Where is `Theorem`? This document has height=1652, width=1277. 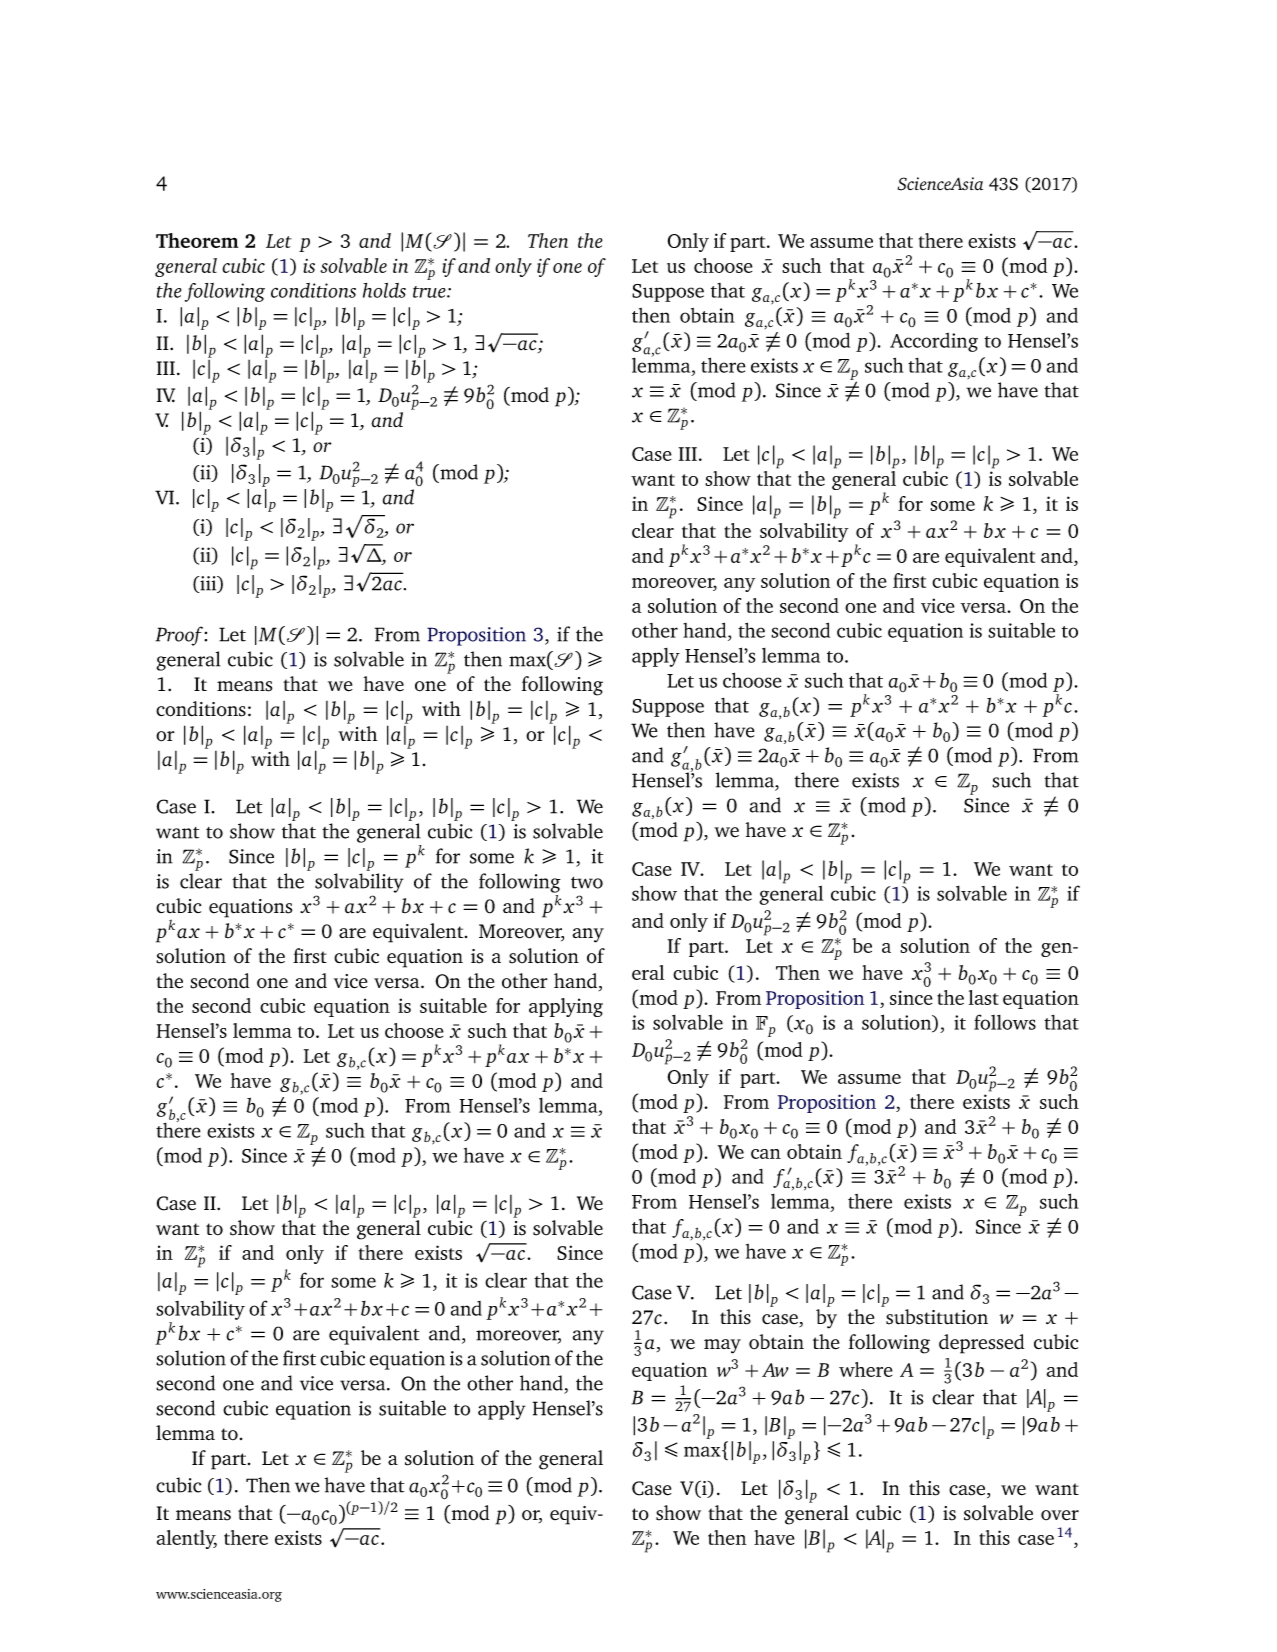 Theorem is located at coordinates (197, 240).
